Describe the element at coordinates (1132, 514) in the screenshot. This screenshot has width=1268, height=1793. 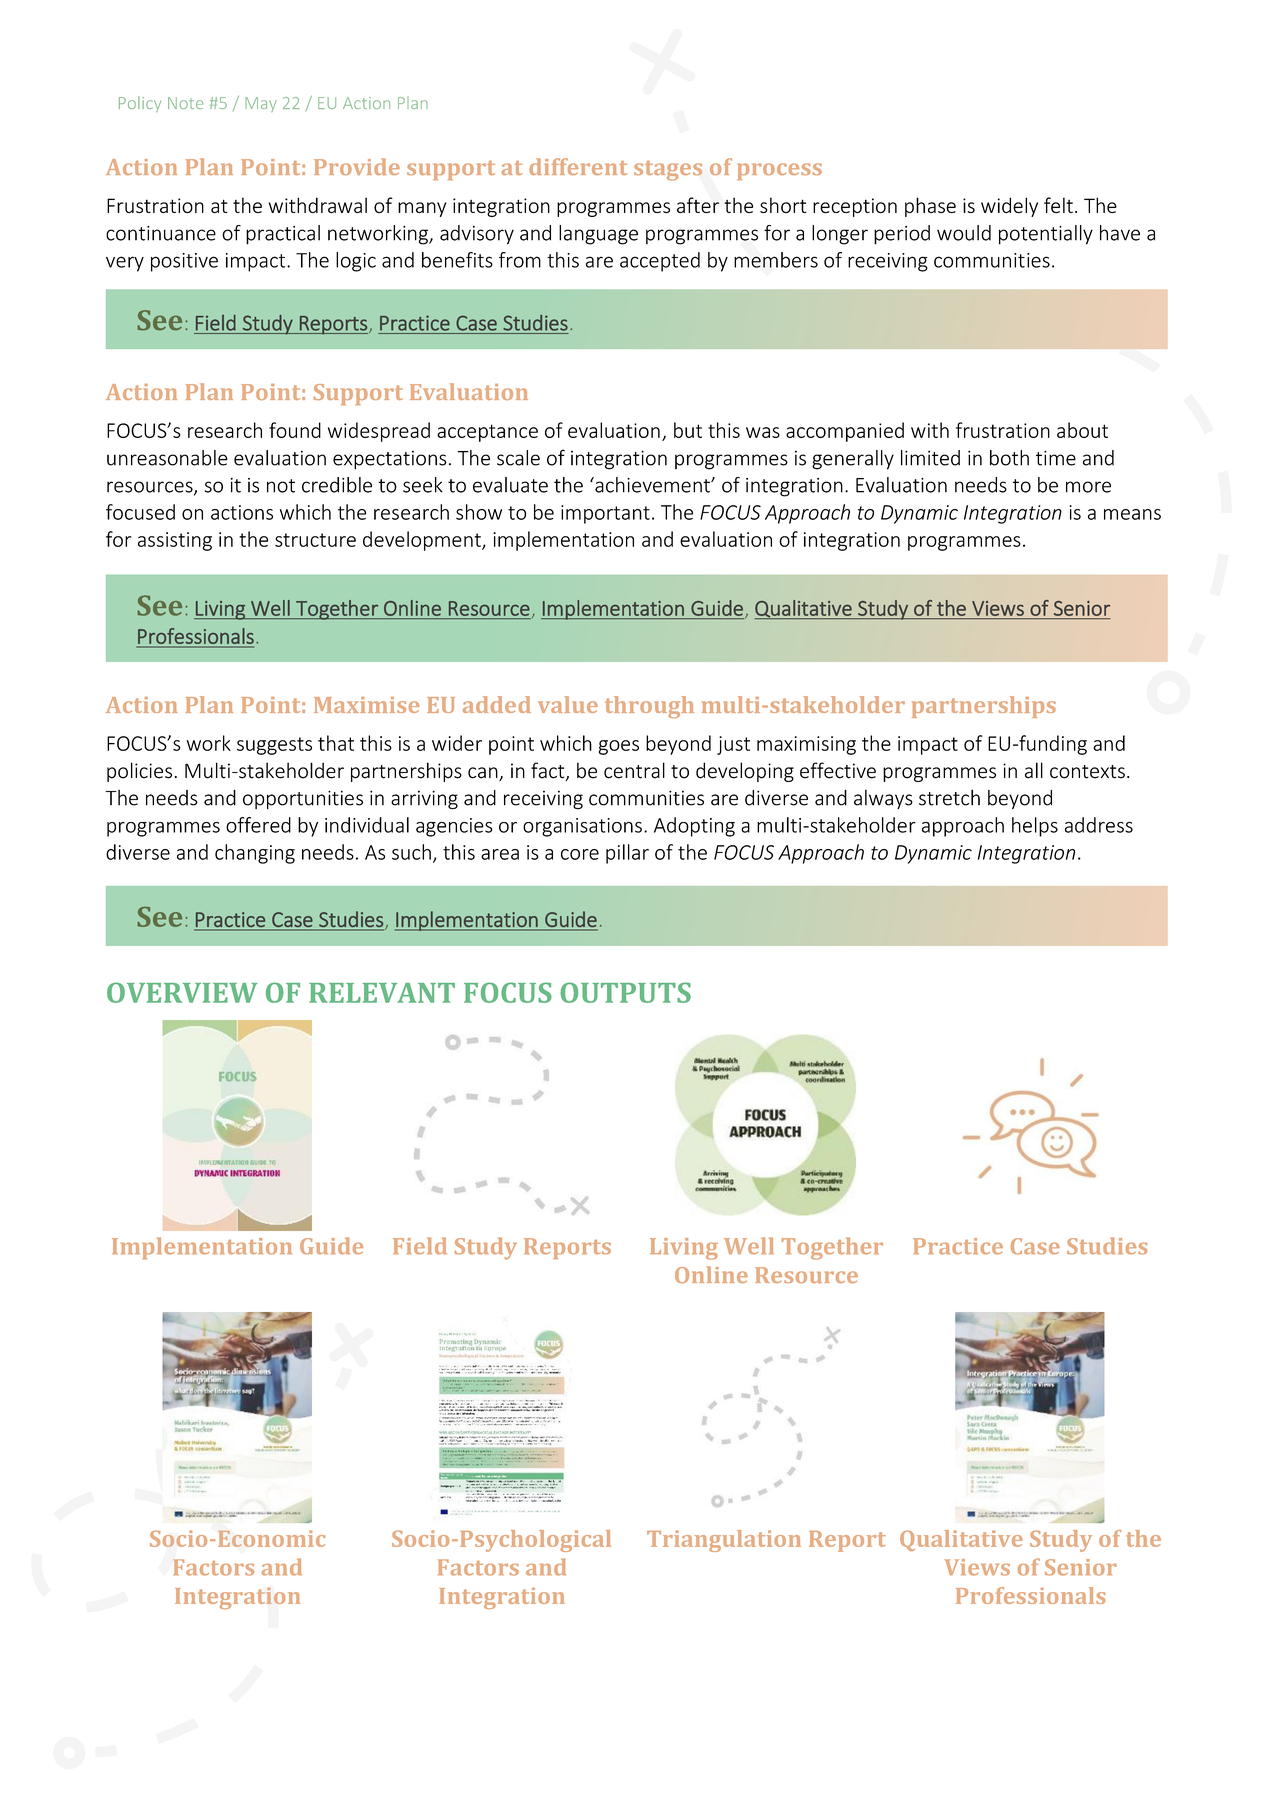
I see `means` at that location.
